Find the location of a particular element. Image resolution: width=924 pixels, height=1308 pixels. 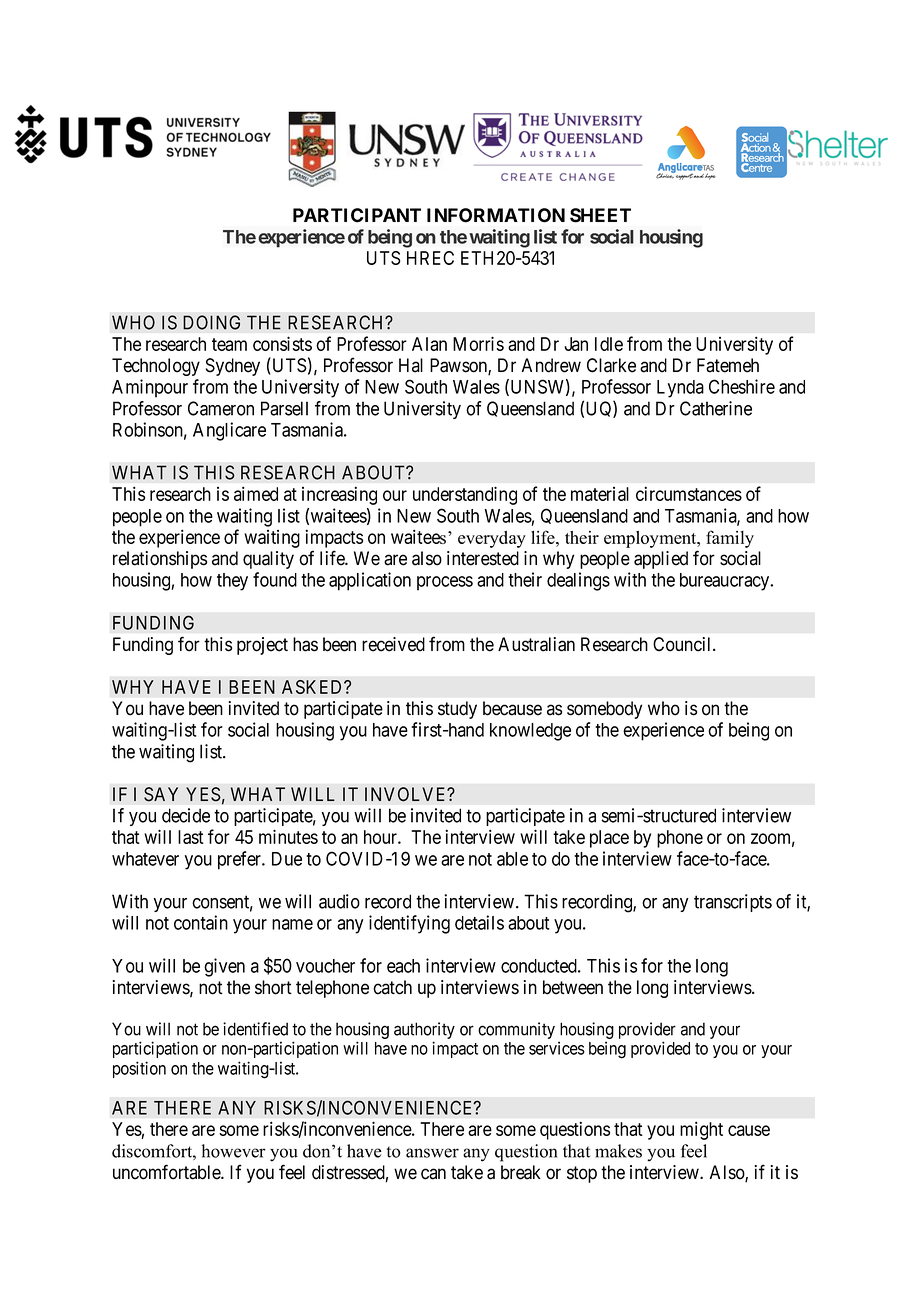

they is located at coordinates (232, 582).
